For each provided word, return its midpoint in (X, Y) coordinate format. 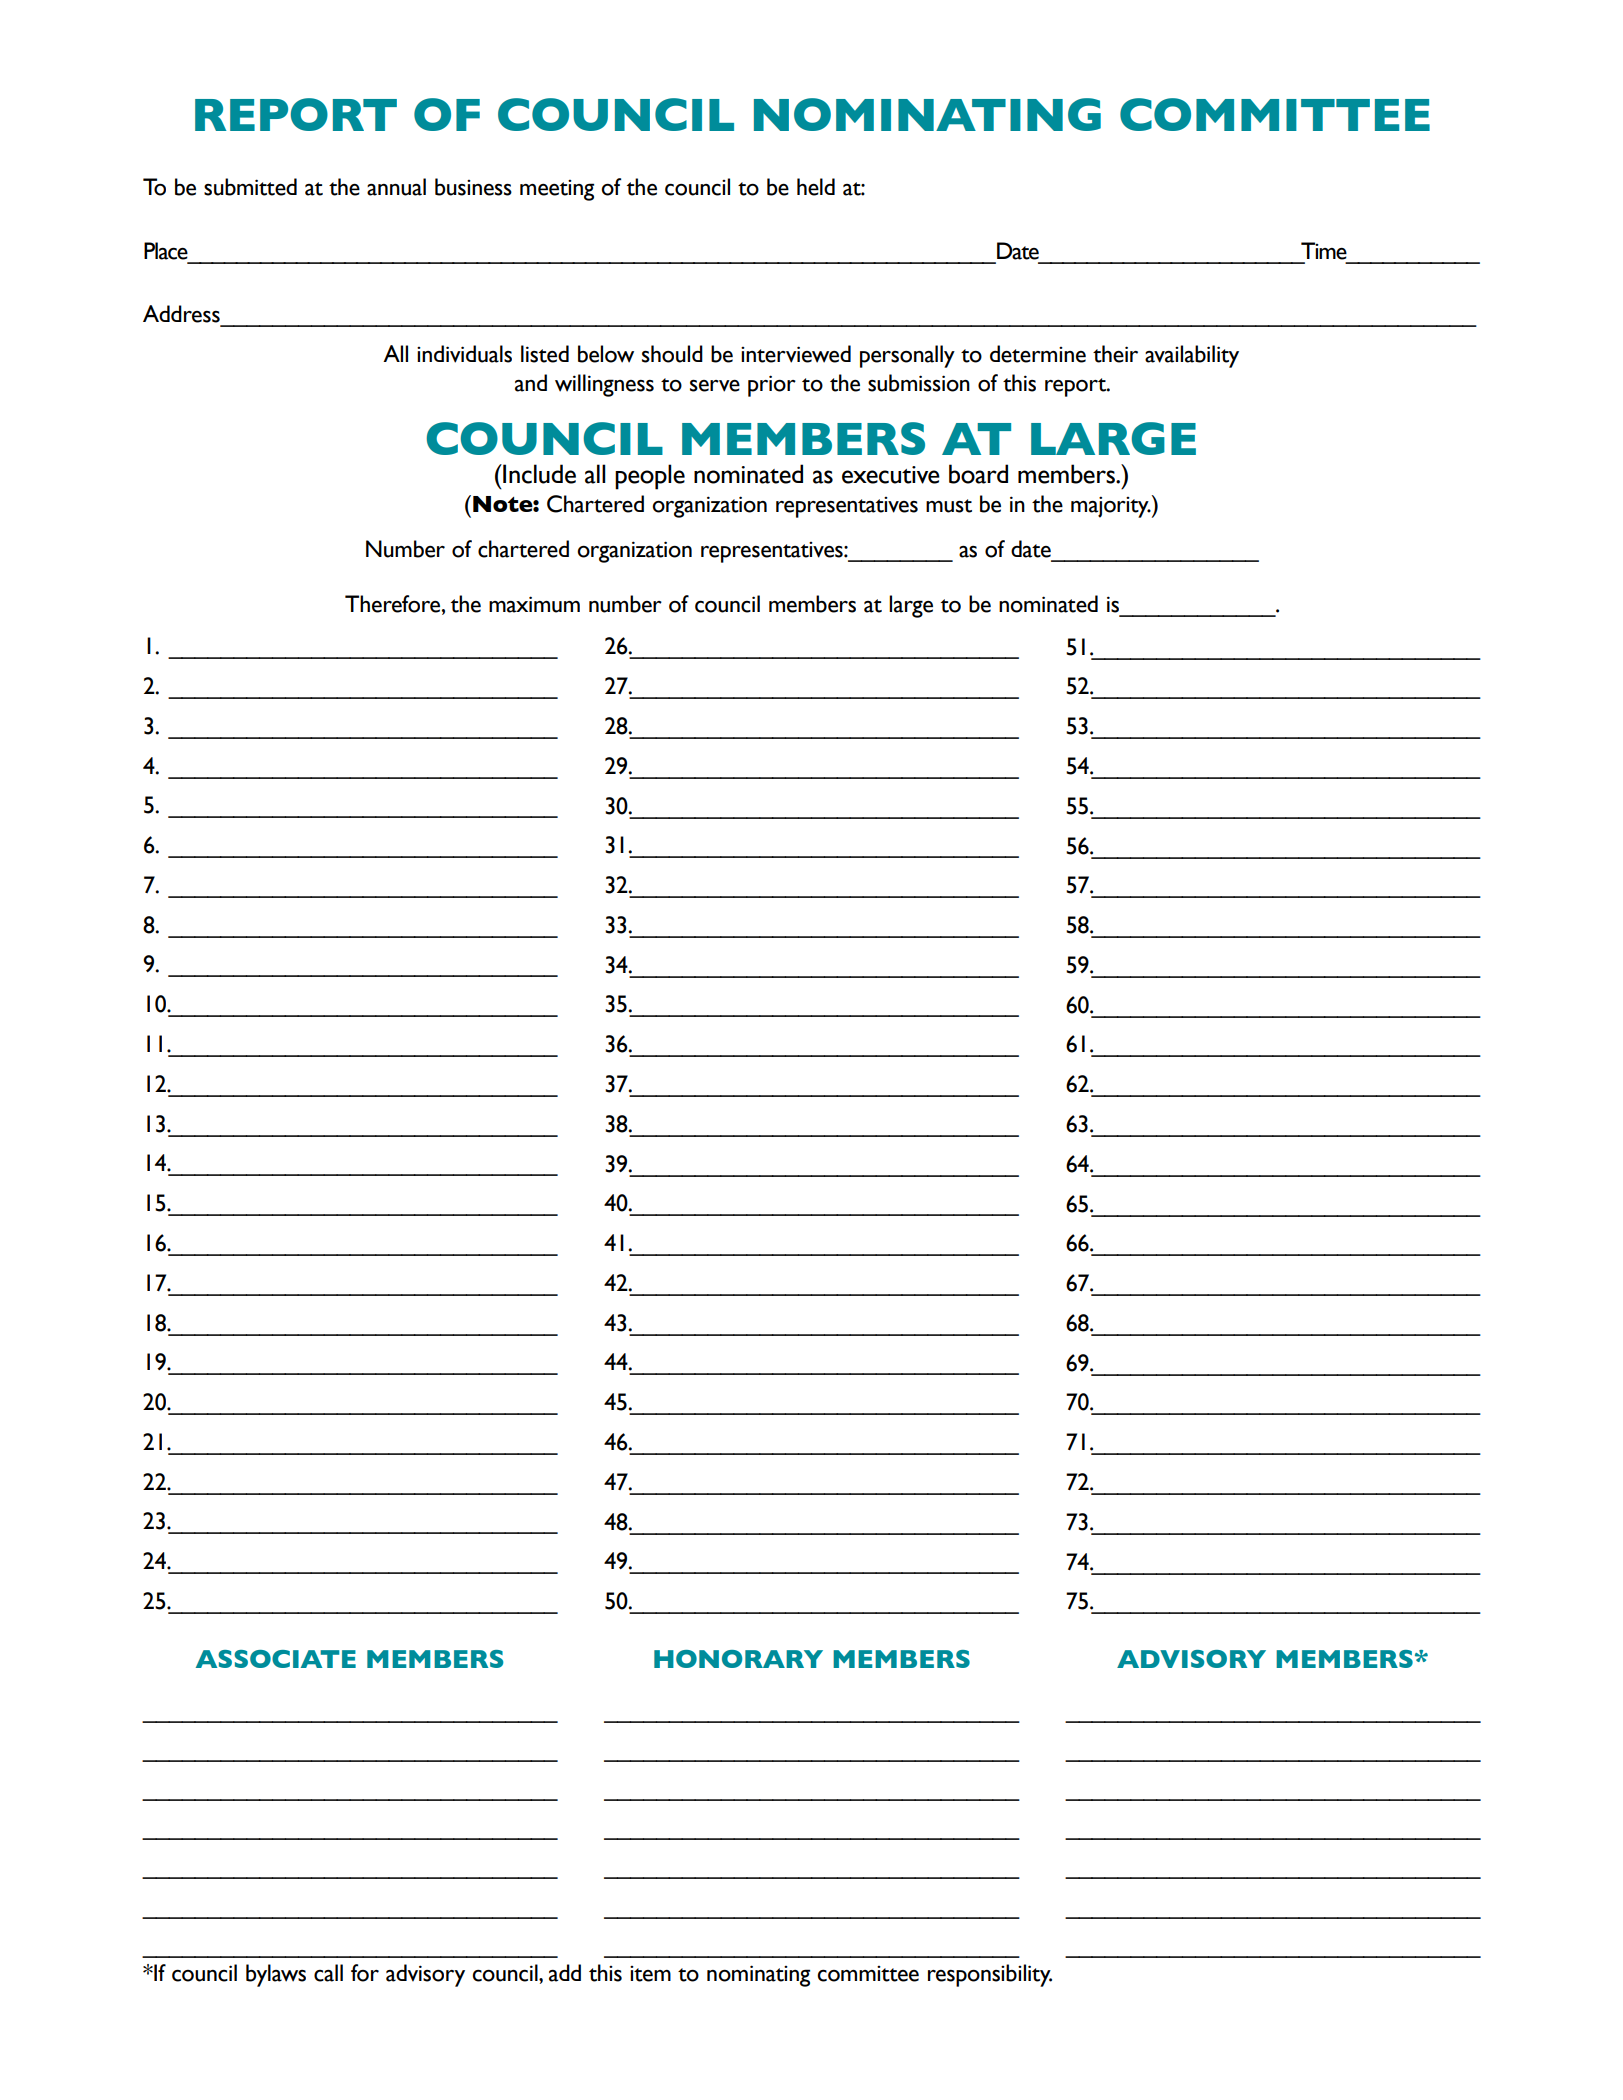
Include (538, 474)
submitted (250, 187)
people (650, 477)
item (650, 1974)
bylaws (276, 1975)
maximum (534, 604)
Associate (276, 1659)
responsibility (990, 1975)
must (949, 506)
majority (1111, 507)
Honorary (738, 1659)
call (328, 1973)
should (672, 354)
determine (1038, 354)
